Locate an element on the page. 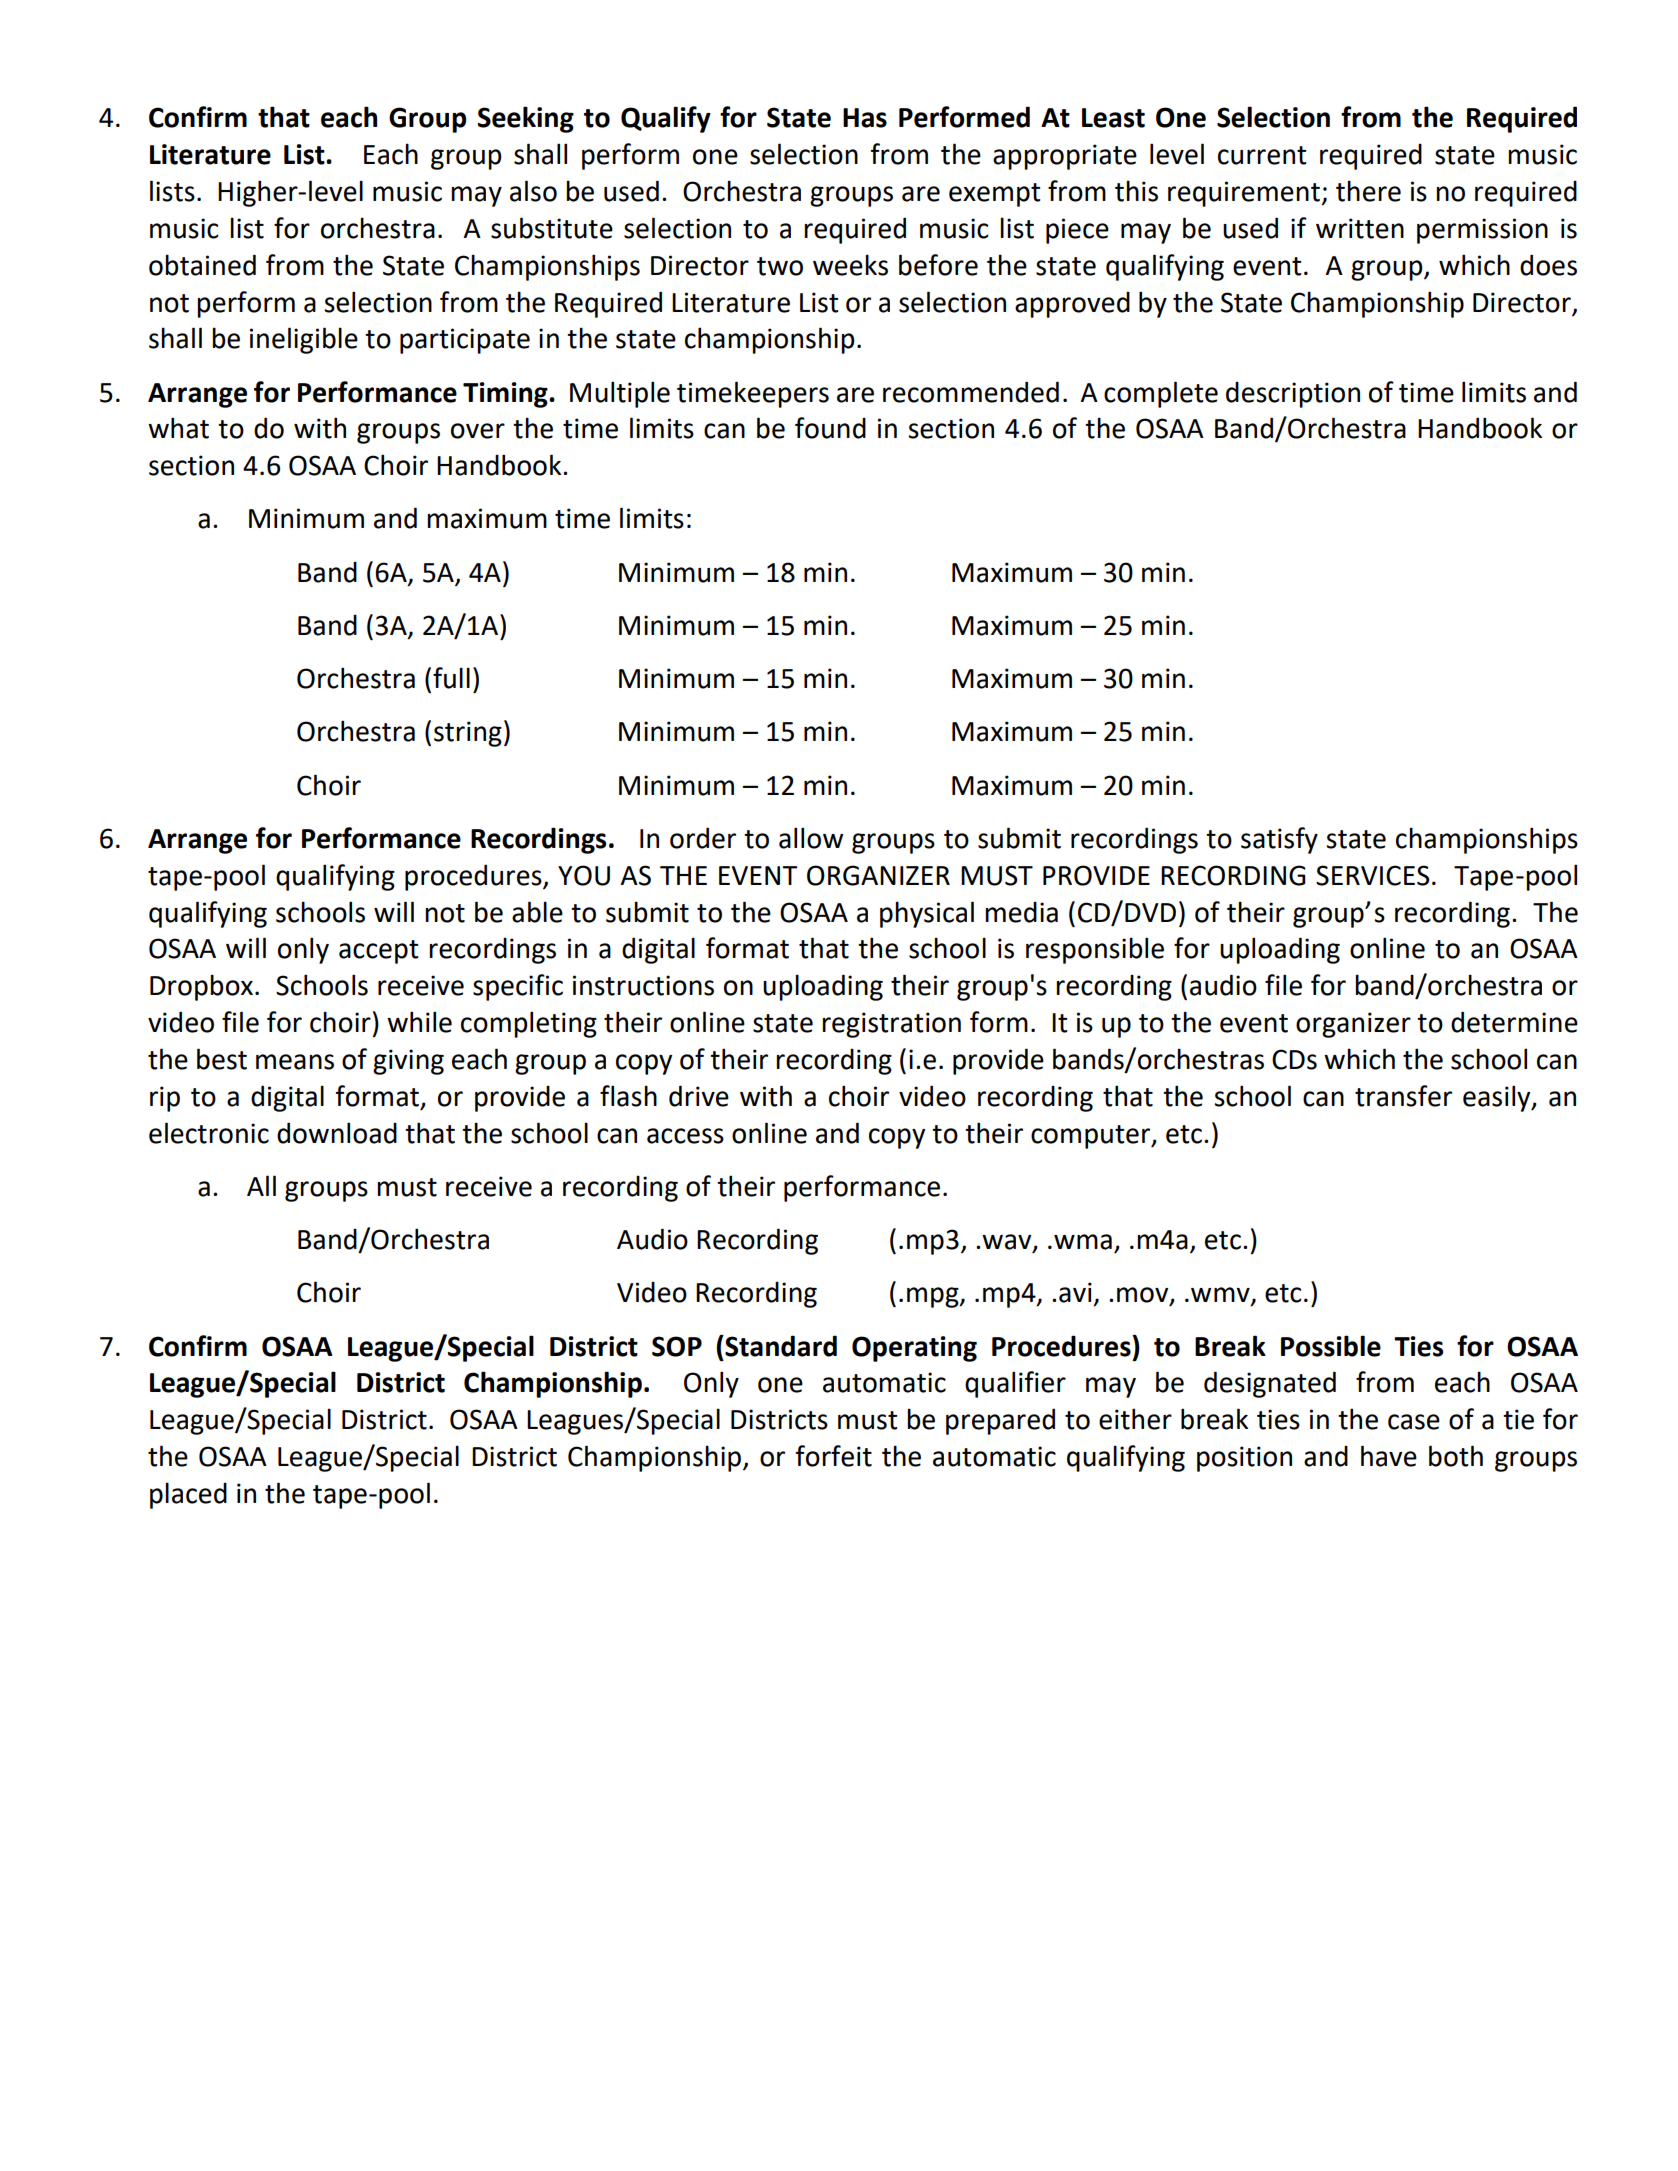 Image resolution: width=1678 pixels, height=2171 pixels. transfer is located at coordinates (1403, 1096).
